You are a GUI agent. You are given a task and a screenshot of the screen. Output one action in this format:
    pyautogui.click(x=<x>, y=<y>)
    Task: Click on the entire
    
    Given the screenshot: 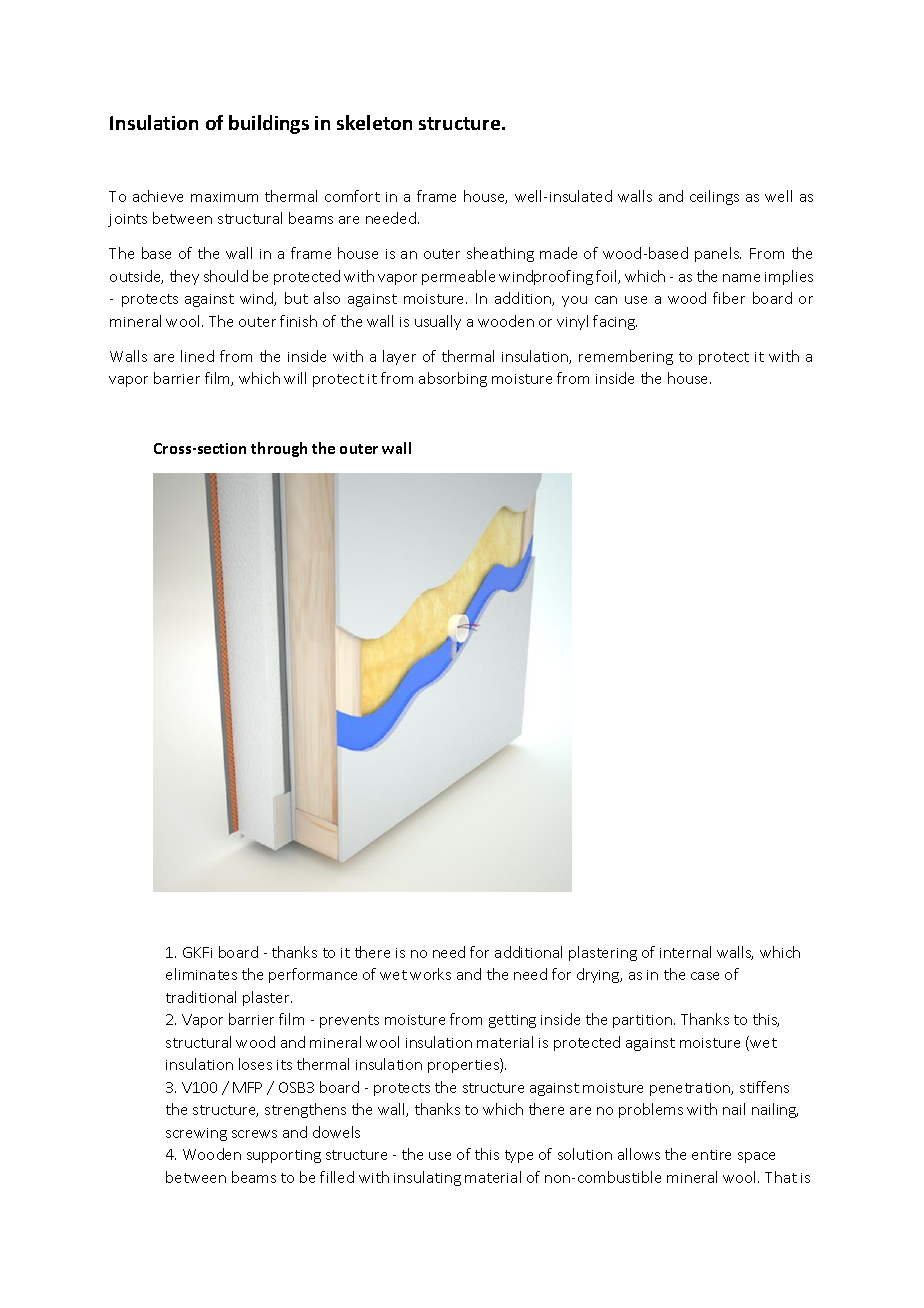 What is the action you would take?
    pyautogui.click(x=711, y=1155)
